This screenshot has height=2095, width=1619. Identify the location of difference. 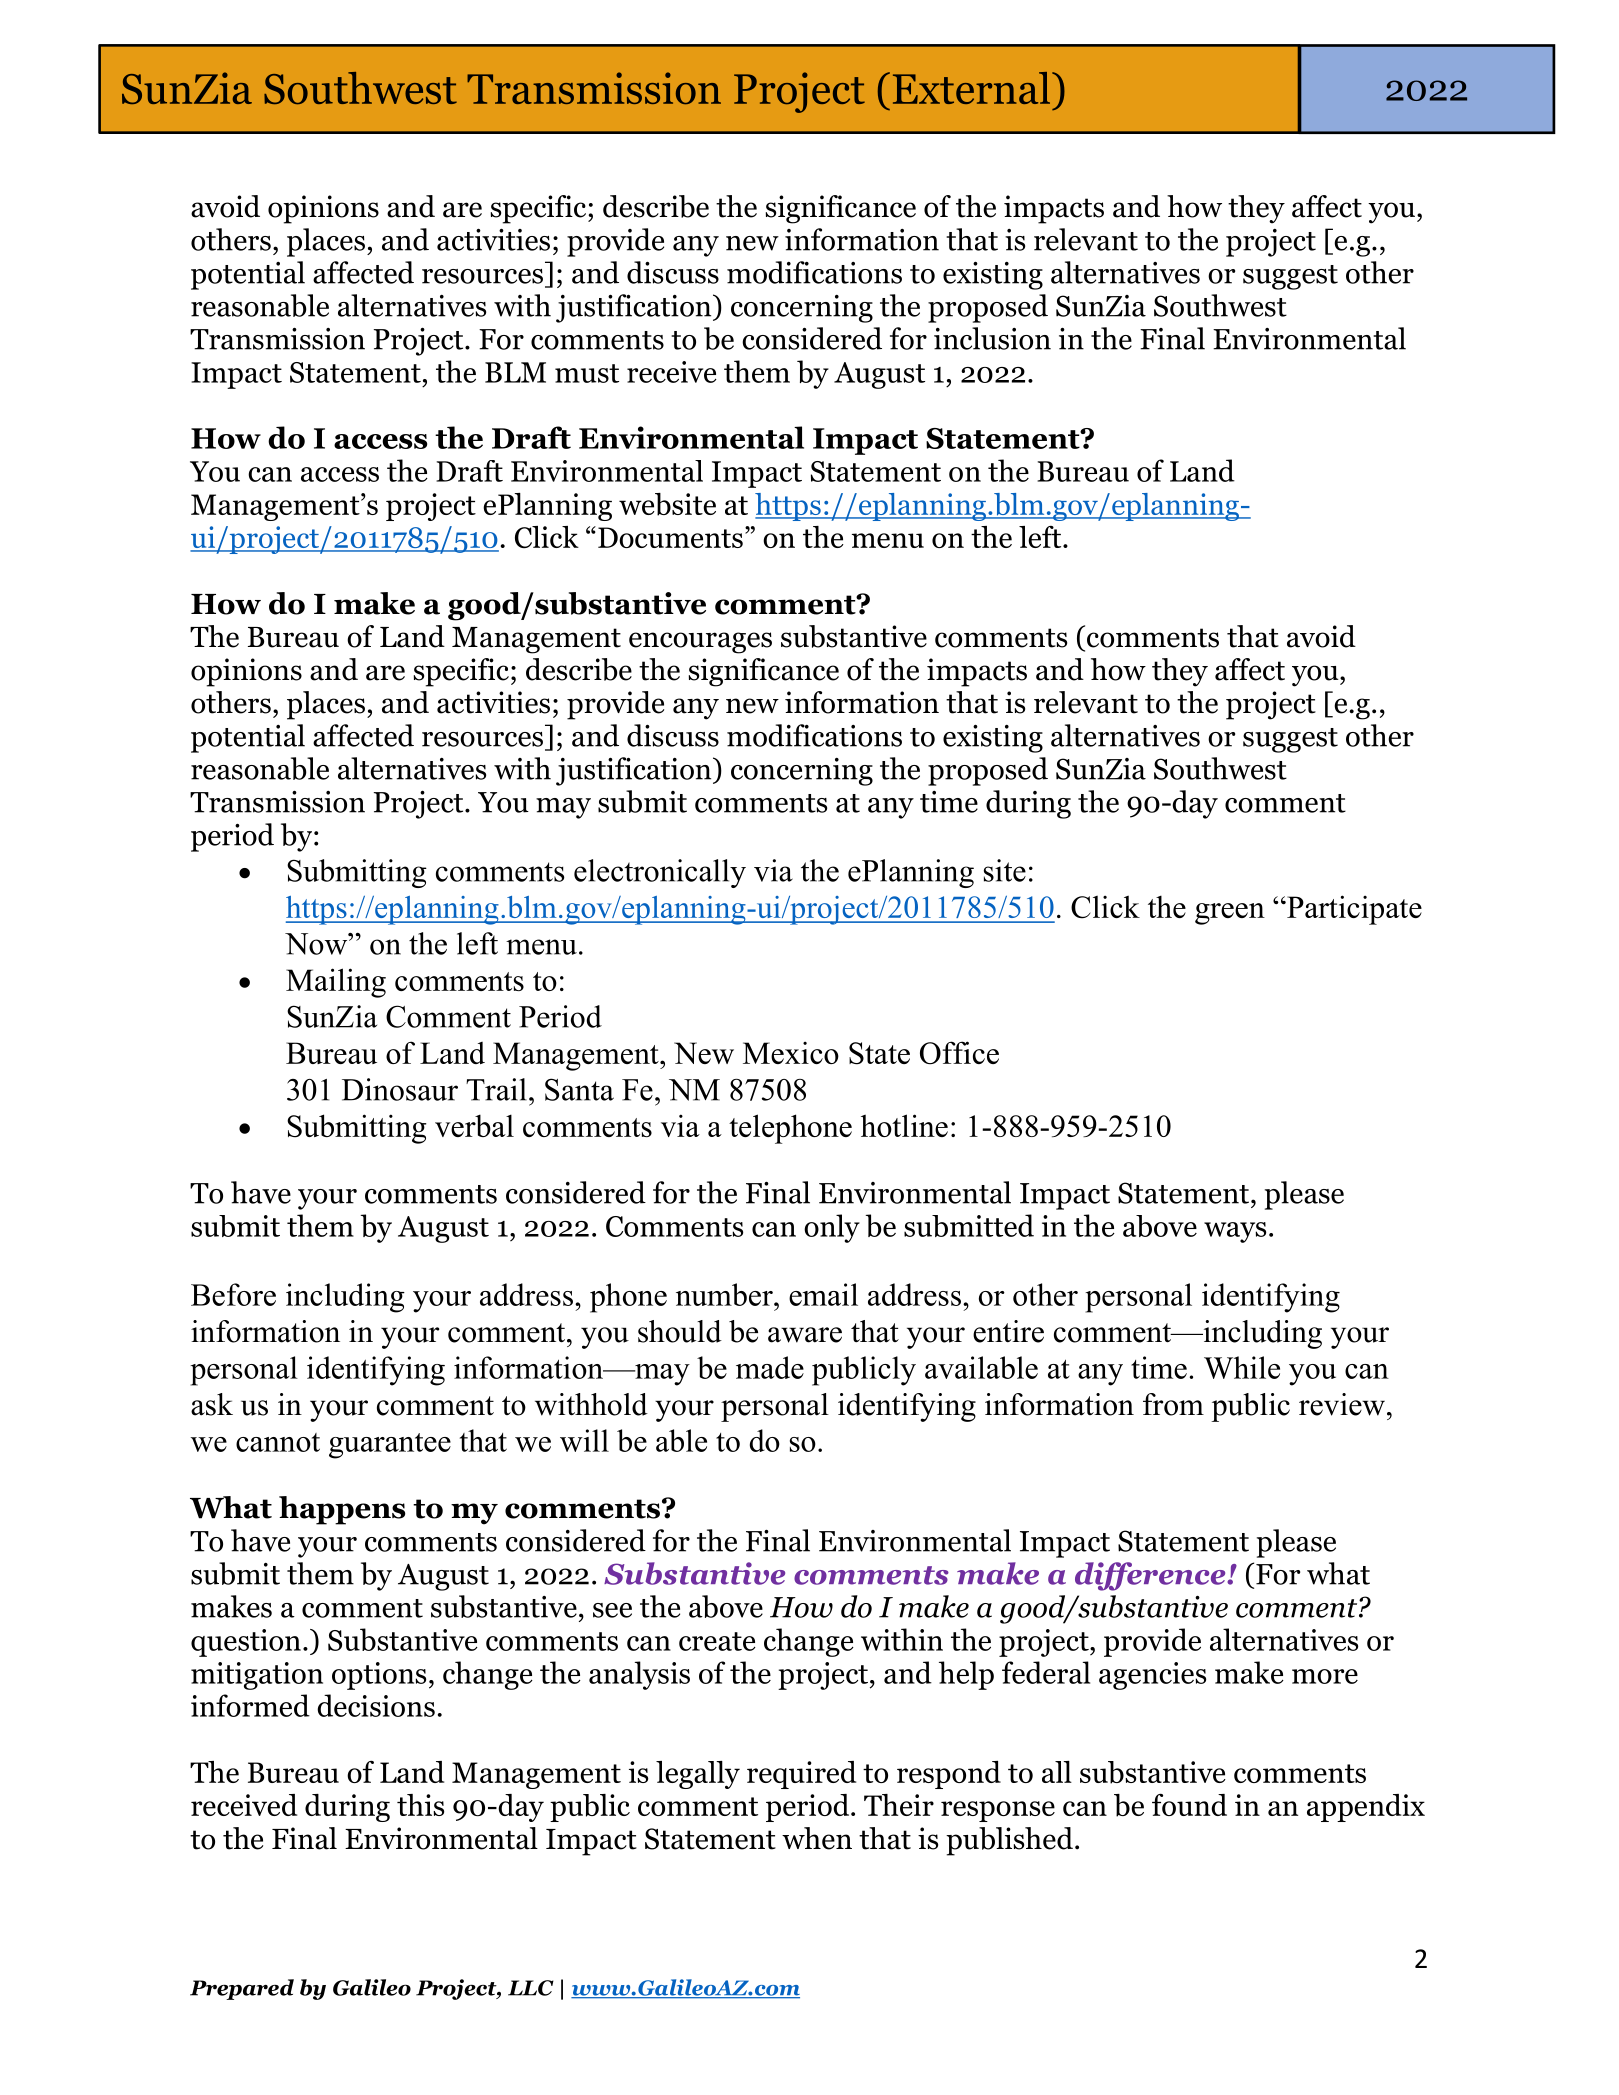
(1151, 1576).
